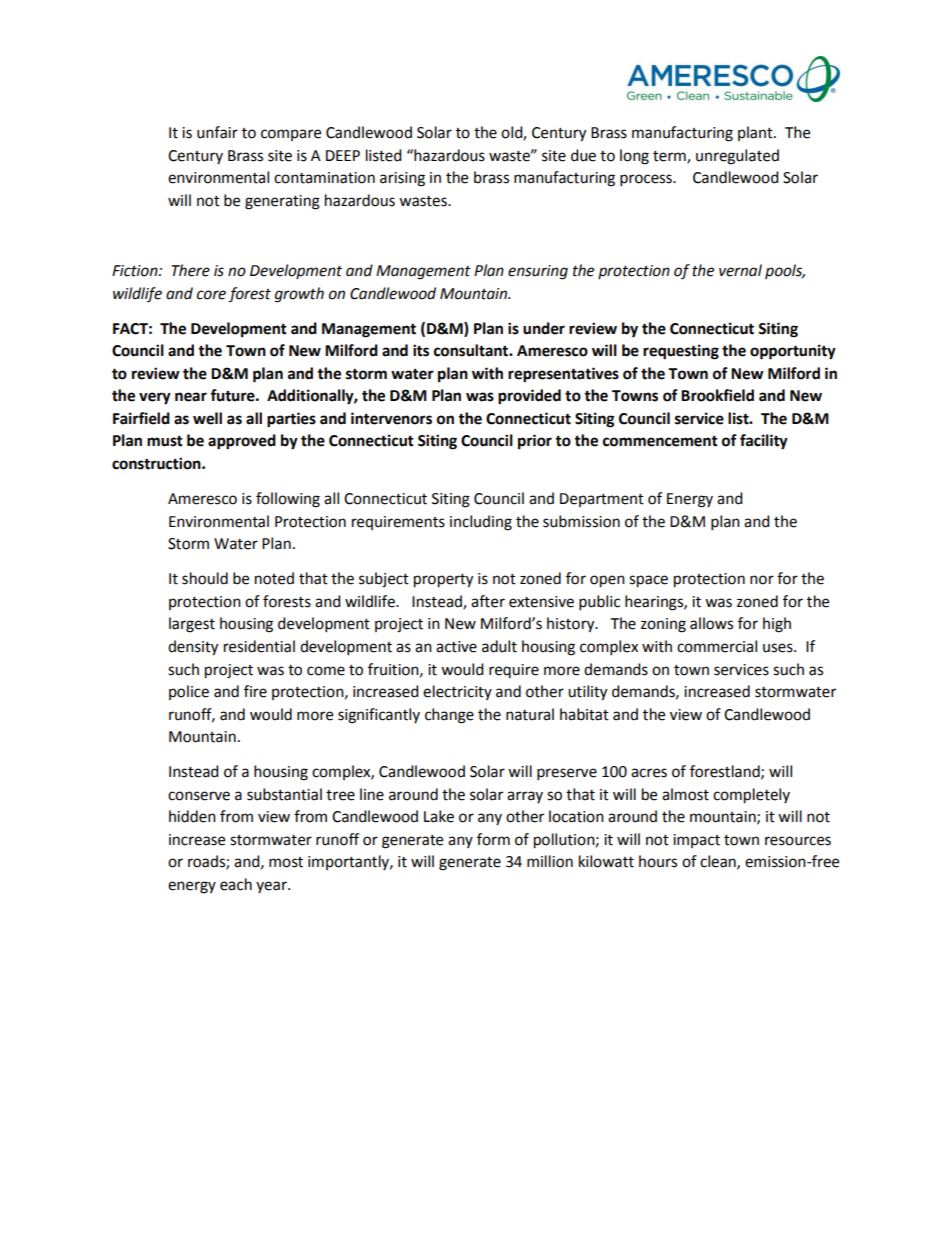 The width and height of the page is (952, 1233). What do you see at coordinates (740, 270) in the page?
I see `vernal` at bounding box center [740, 270].
